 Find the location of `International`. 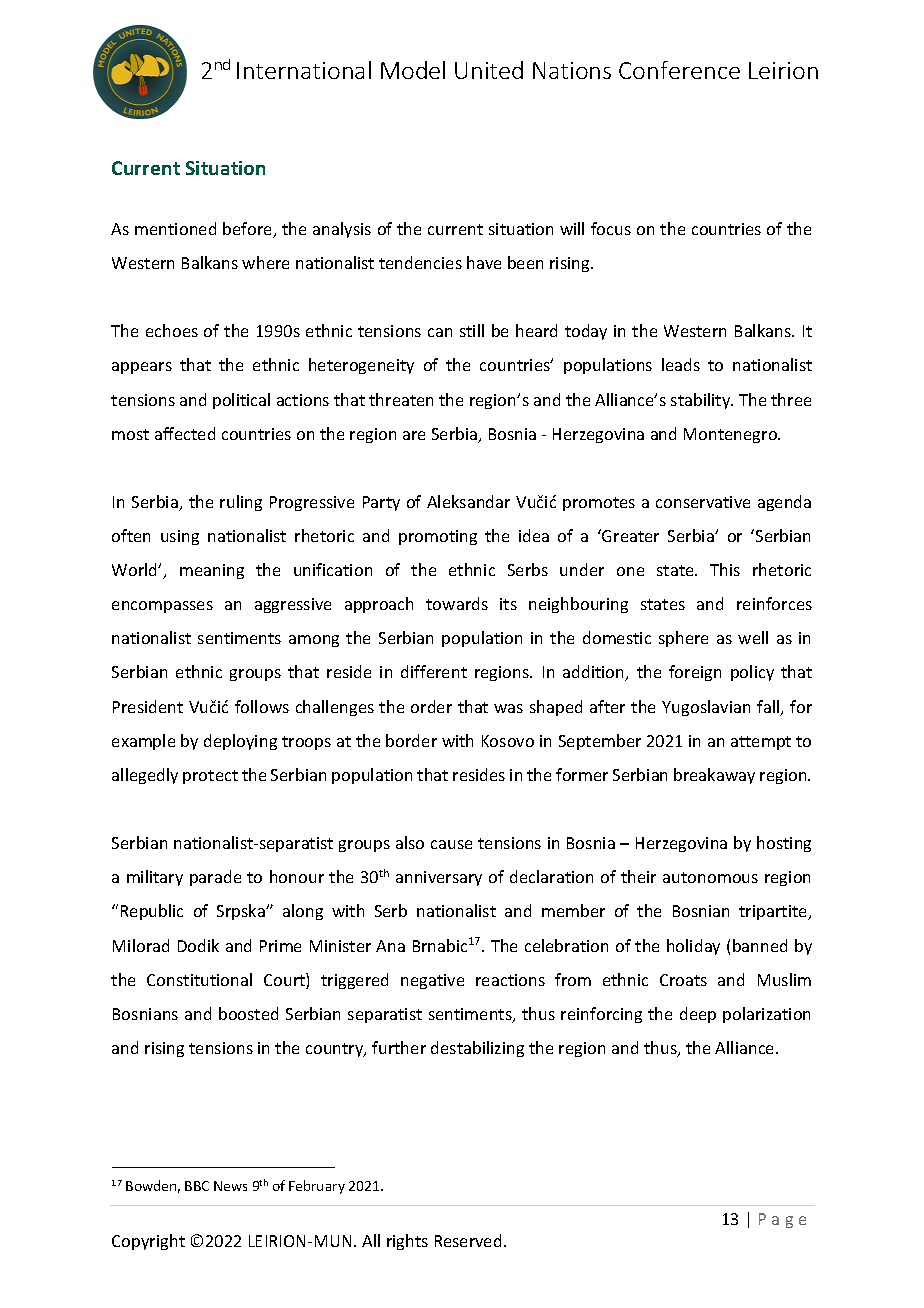

International is located at coordinates (304, 70).
